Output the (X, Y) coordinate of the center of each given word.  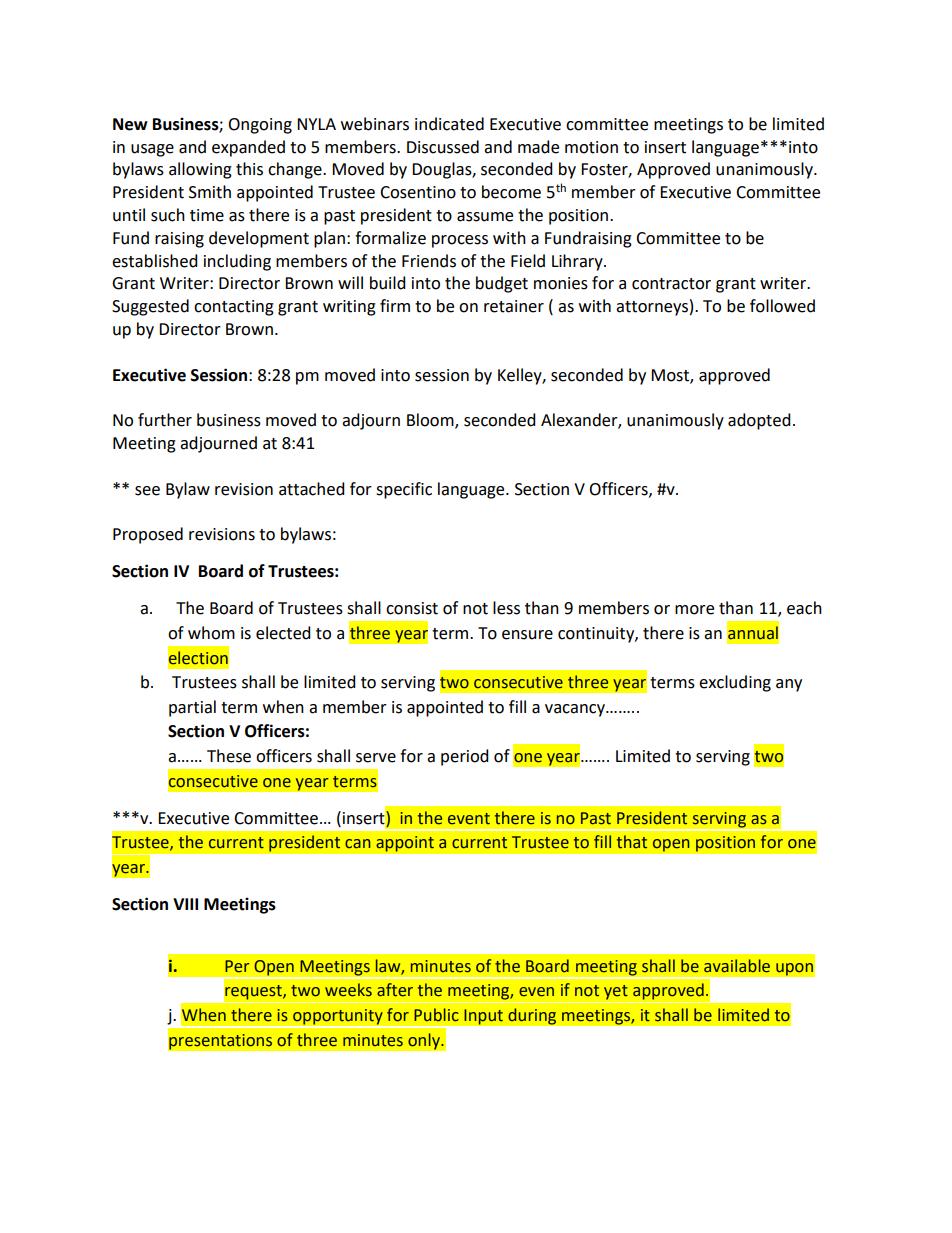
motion (591, 147)
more (694, 610)
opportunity (338, 1018)
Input (483, 1017)
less (506, 608)
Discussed (443, 147)
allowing (200, 170)
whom (211, 633)
